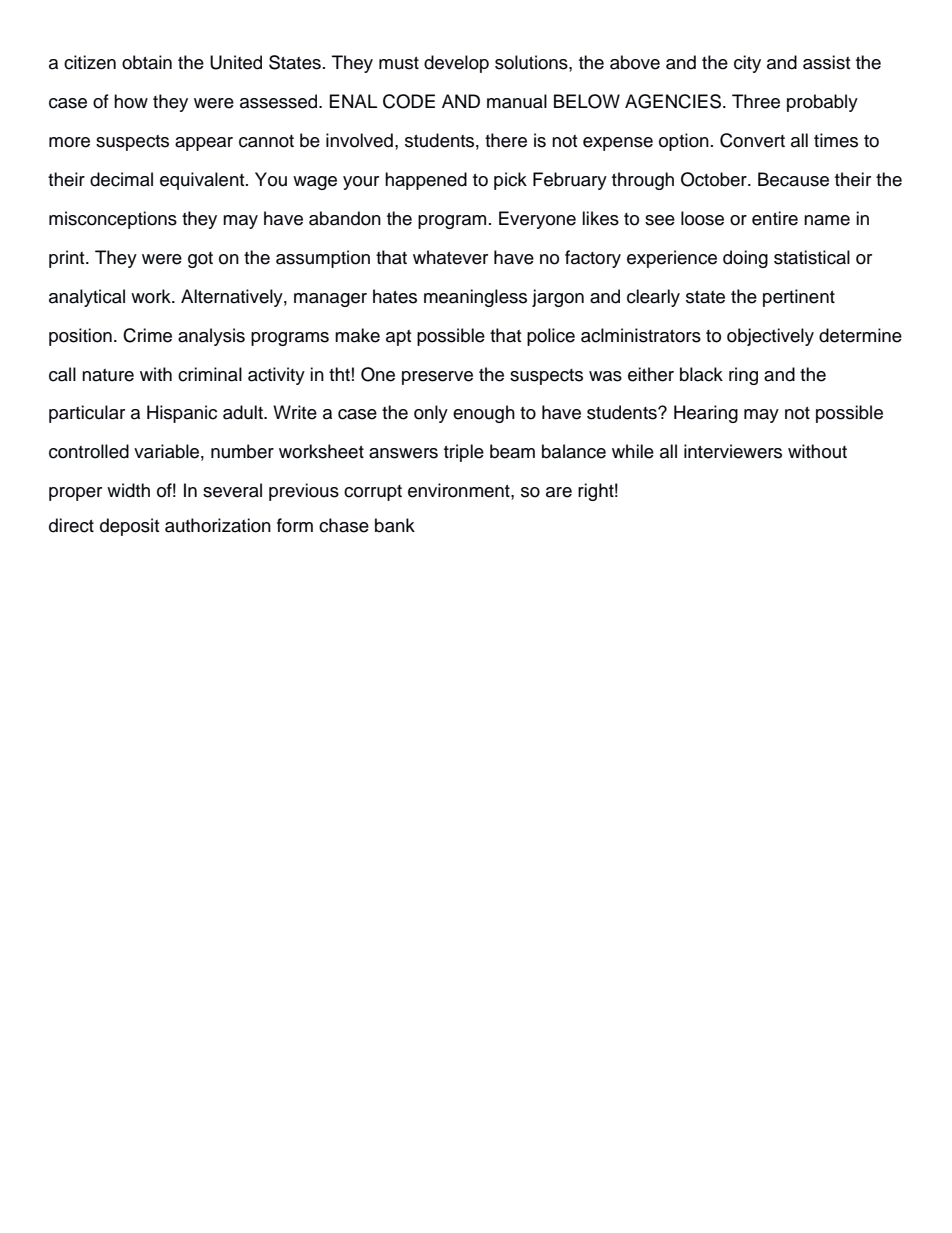 This image has width=952, height=1233. Describe the element at coordinates (747, 64) in the image. I see `city` at that location.
